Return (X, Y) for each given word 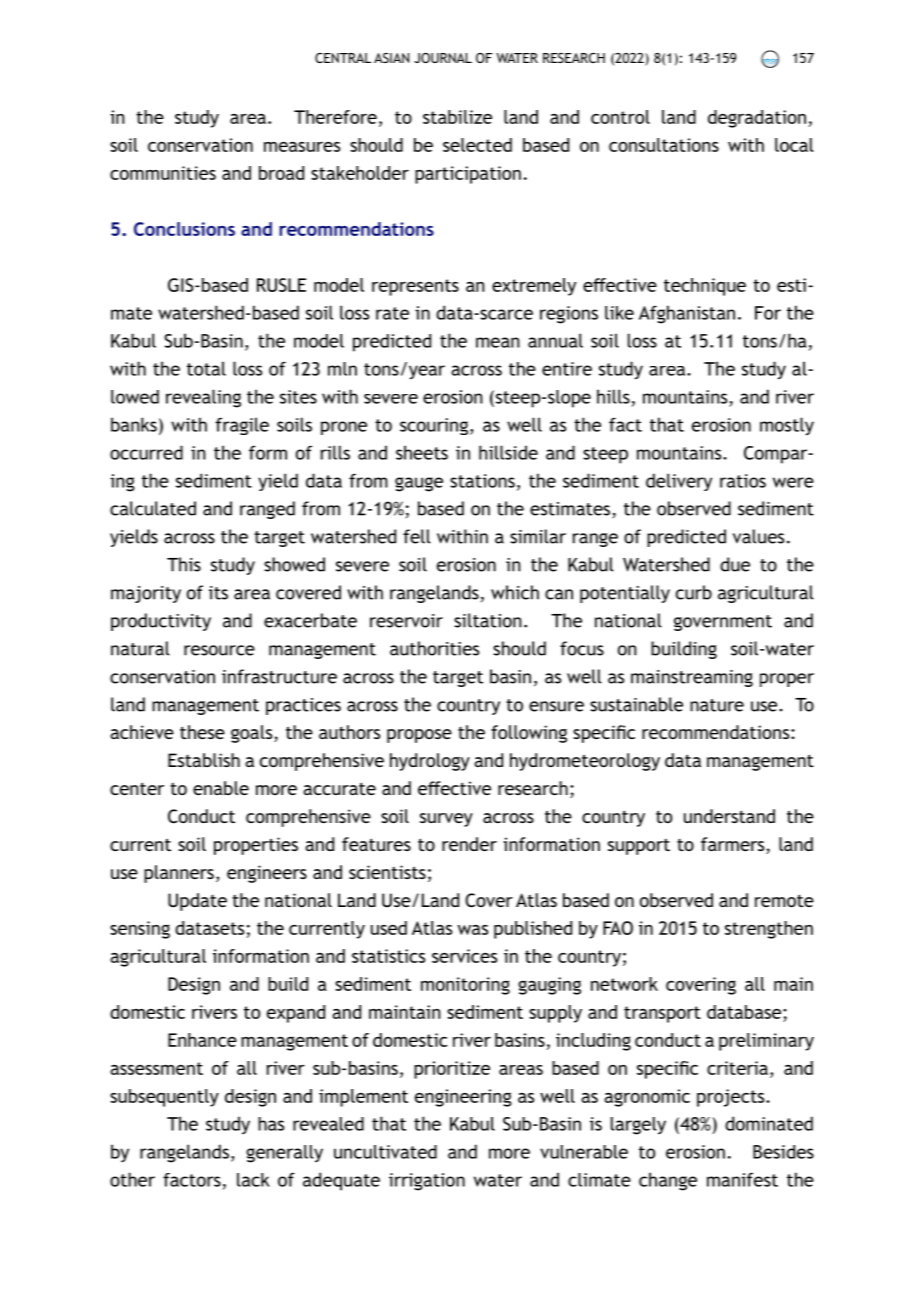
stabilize (457, 117)
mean (498, 342)
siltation (488, 620)
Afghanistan (687, 314)
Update (197, 902)
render (469, 844)
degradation (757, 119)
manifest (742, 1179)
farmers (734, 845)
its (218, 593)
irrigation (427, 1182)
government (723, 623)
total (206, 368)
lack (253, 1180)
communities (163, 173)
